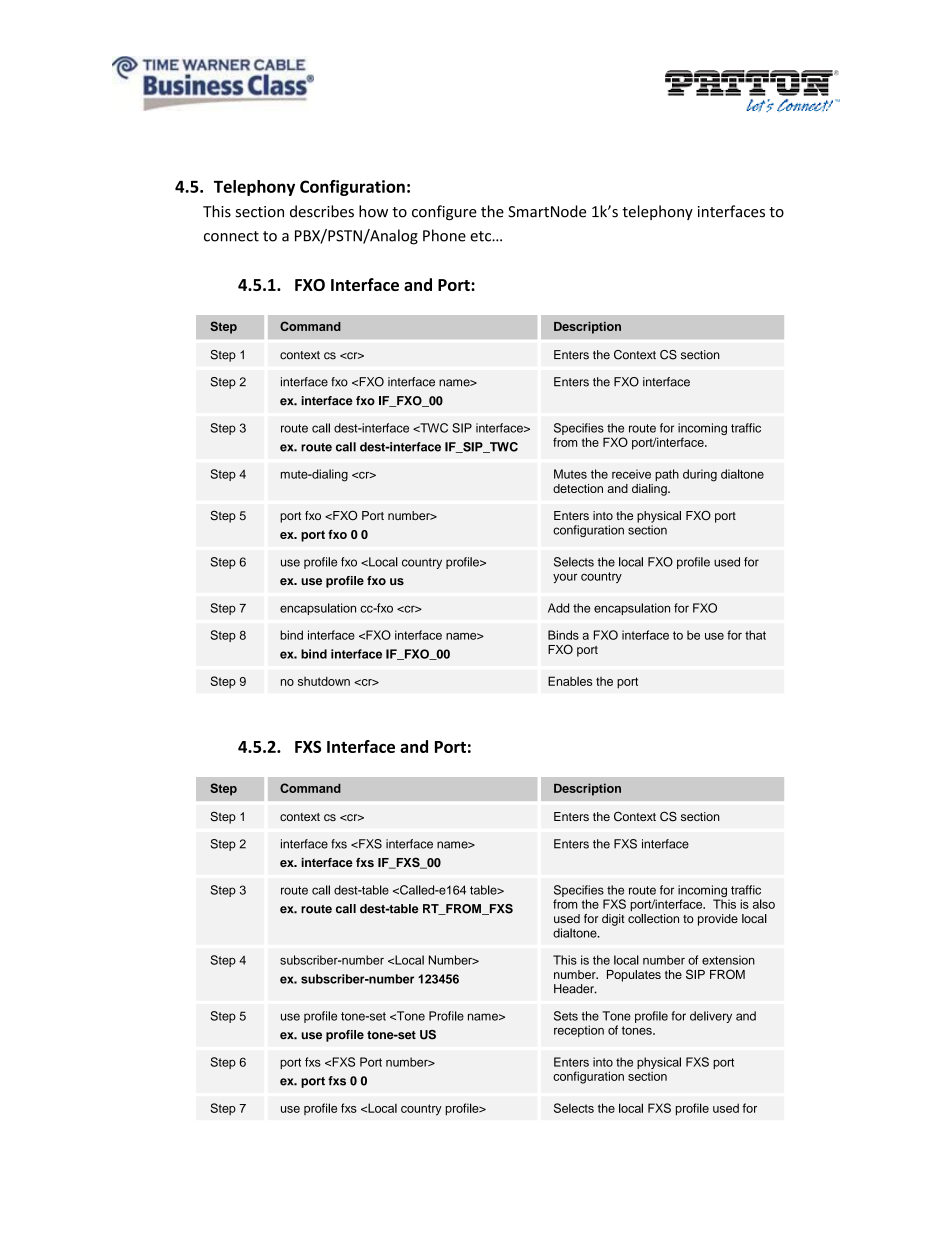 The image size is (952, 1233). Describe the element at coordinates (566, 1016) in the page. I see `Sets` at that location.
